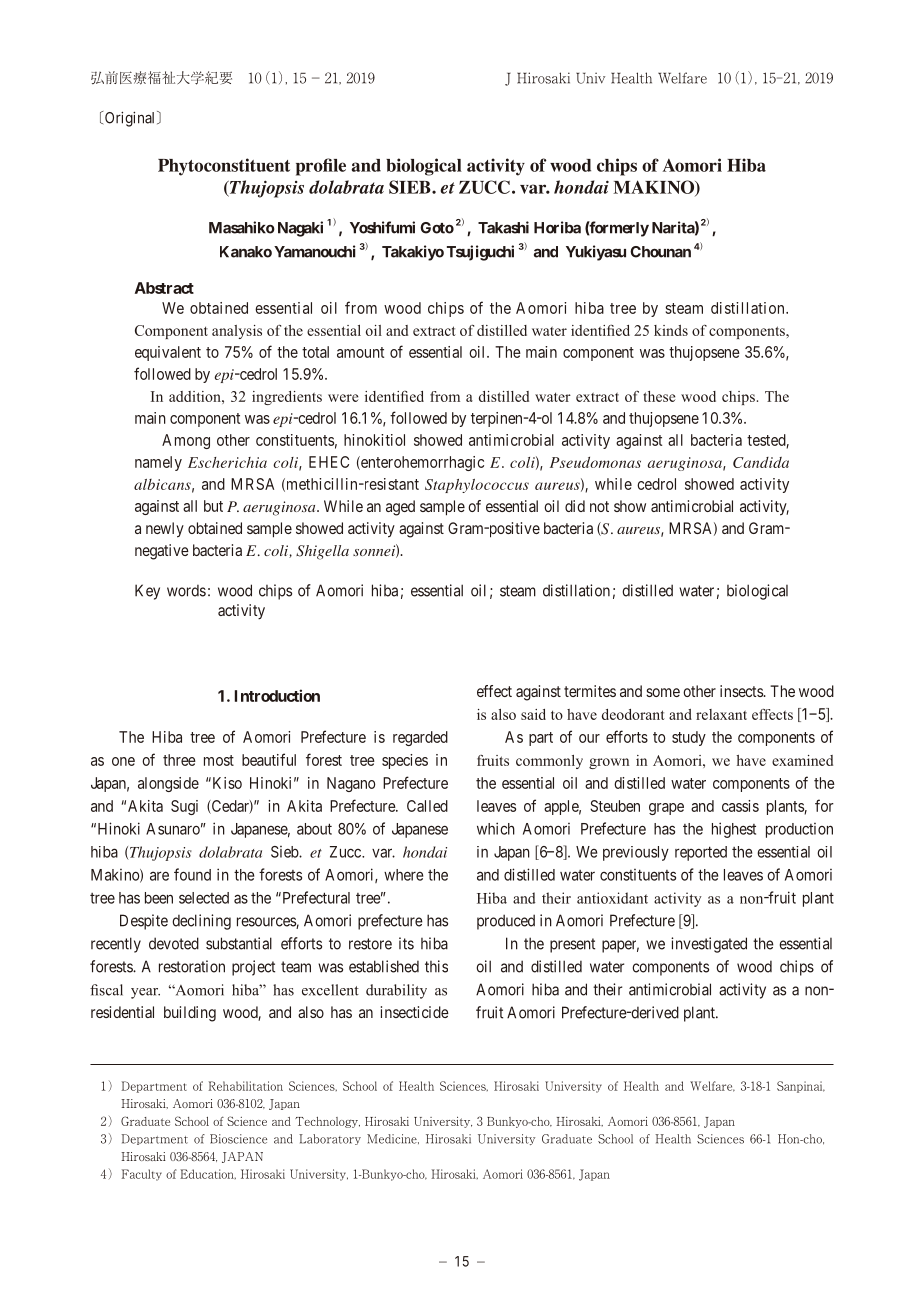  What do you see at coordinates (663, 692) in the page?
I see `some` at bounding box center [663, 692].
